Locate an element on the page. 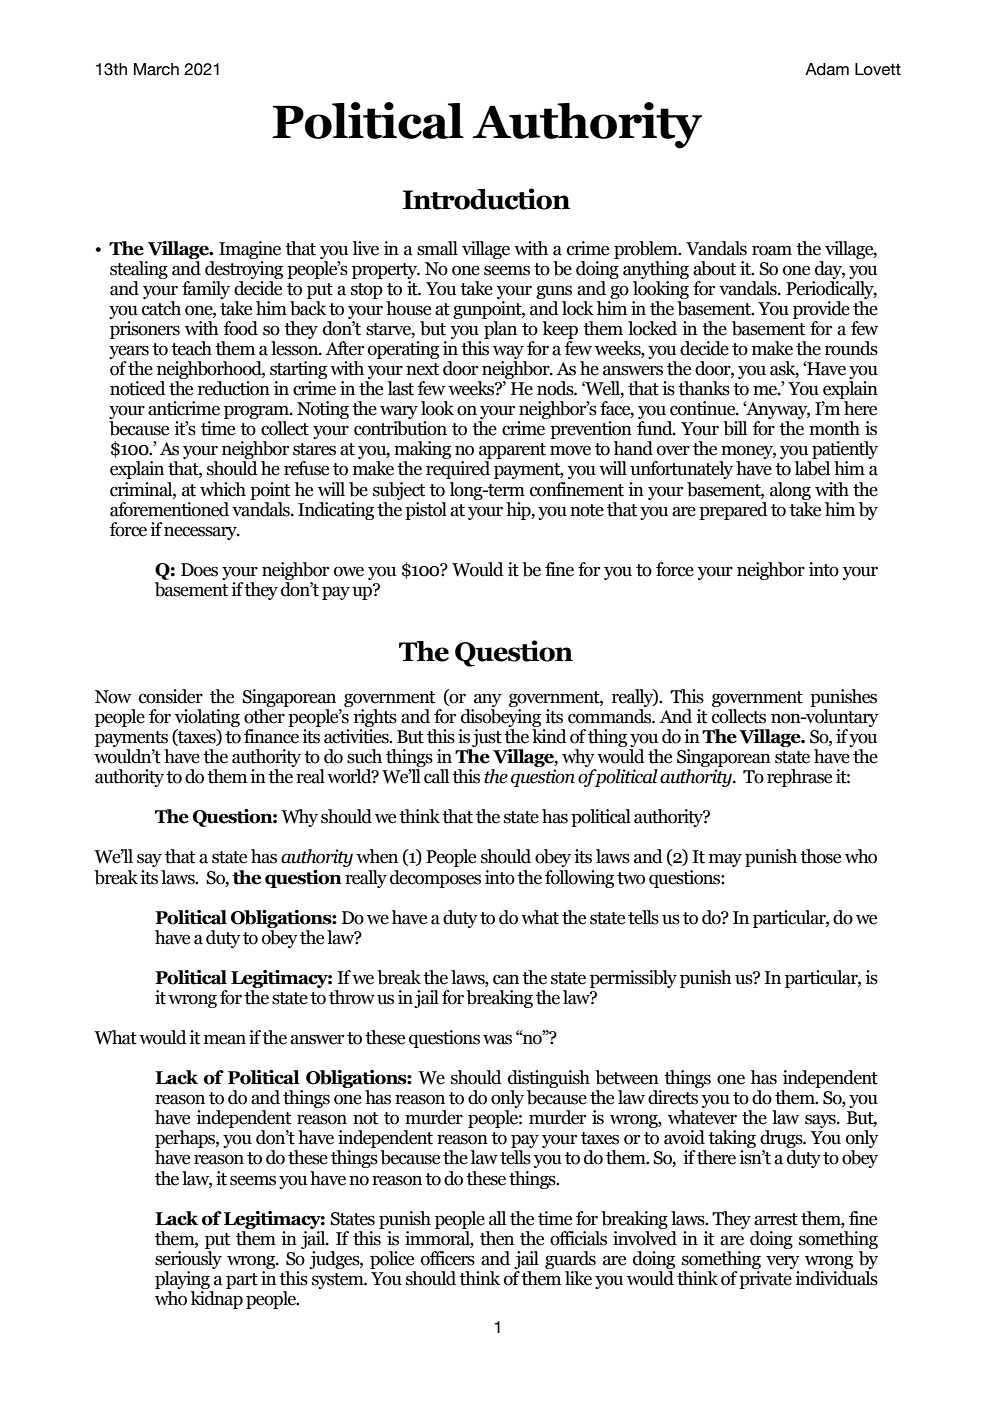 This document has height=1408, width=996. when is located at coordinates (377, 856).
